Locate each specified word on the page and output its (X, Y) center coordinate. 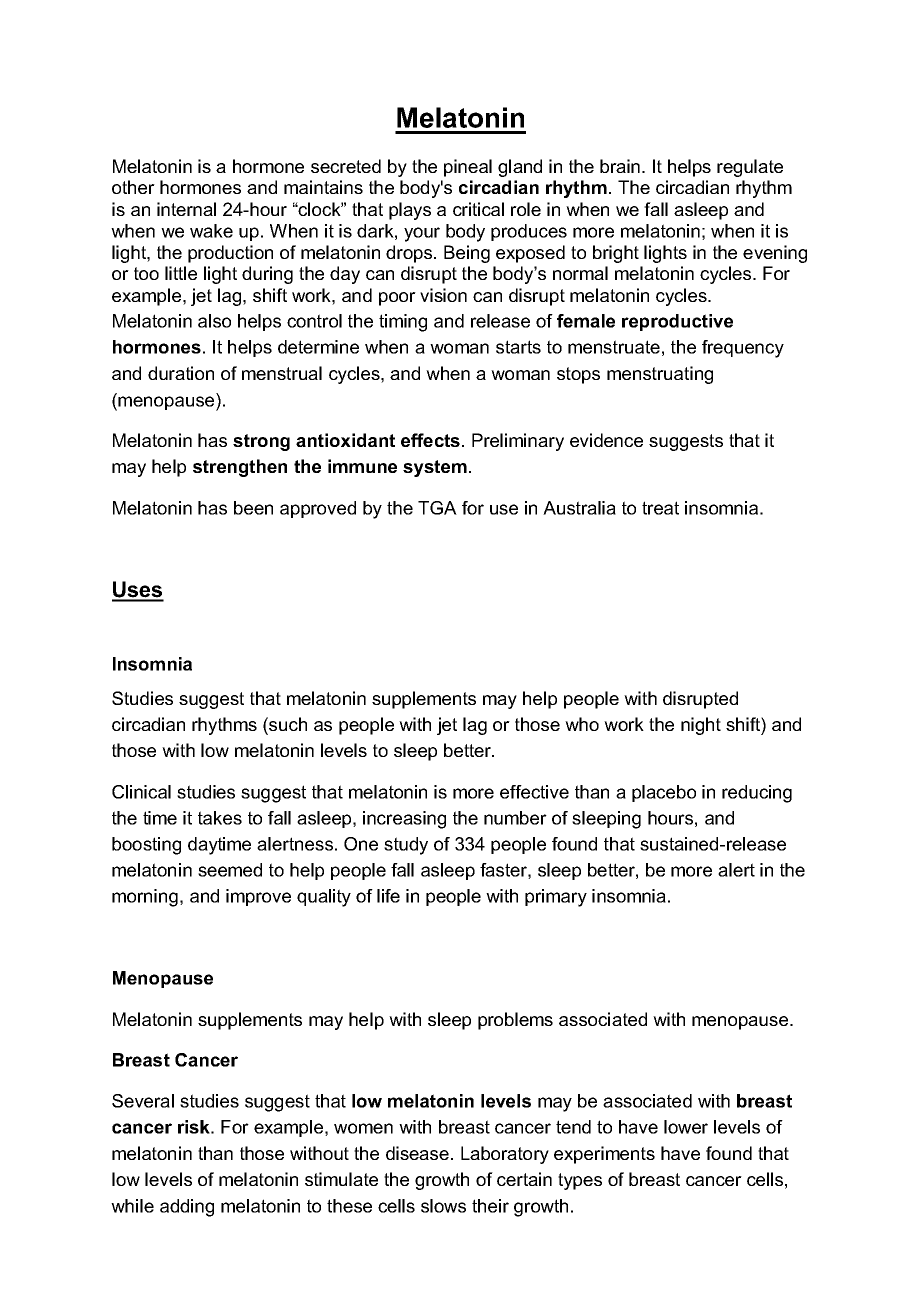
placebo (664, 793)
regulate (750, 168)
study (406, 846)
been (253, 508)
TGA (437, 508)
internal (186, 209)
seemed (230, 870)
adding (187, 1208)
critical (478, 209)
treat (660, 508)
